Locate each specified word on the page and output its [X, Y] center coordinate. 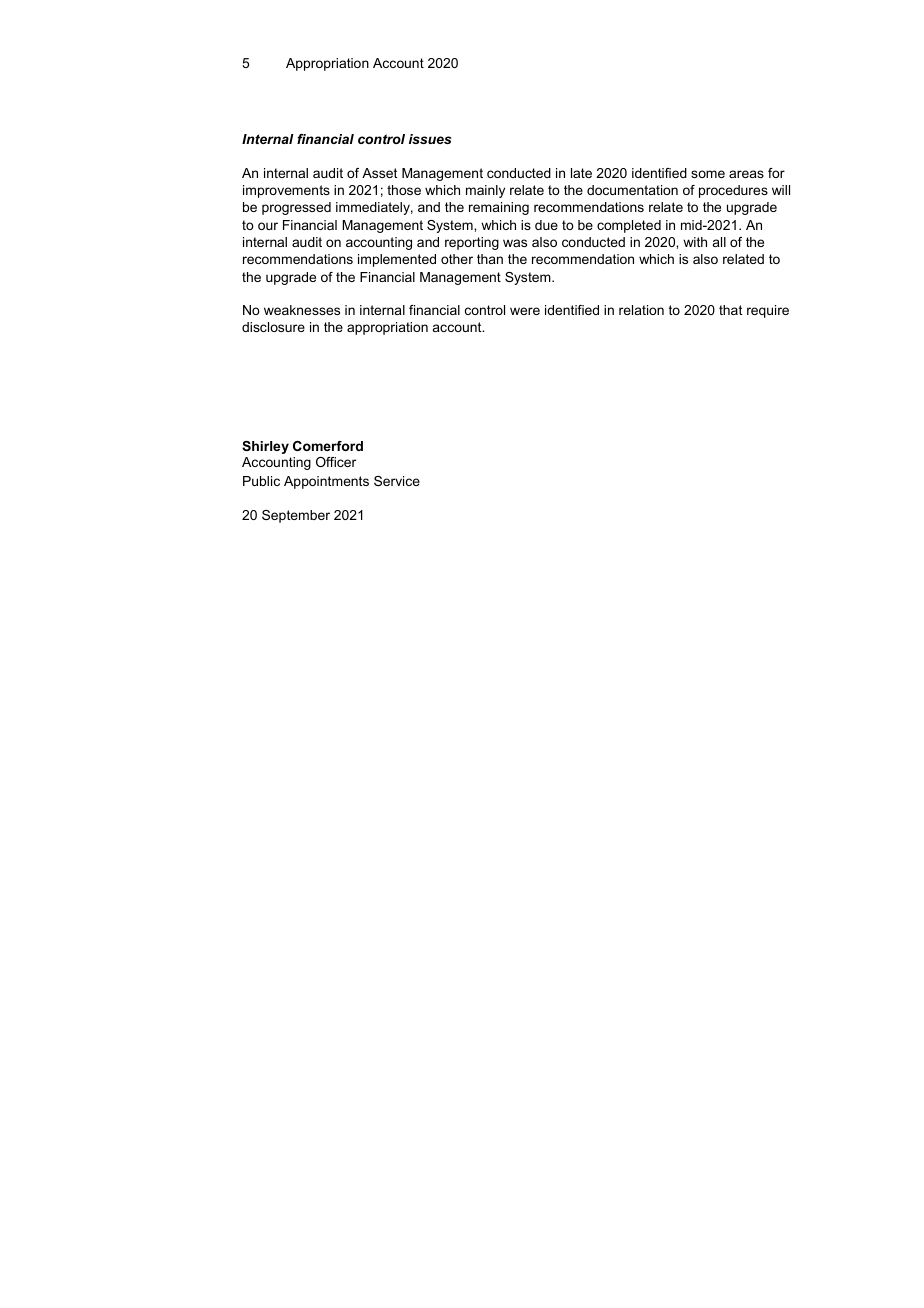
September [296, 516]
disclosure [273, 327]
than [490, 259]
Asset [379, 173]
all [719, 242]
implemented [397, 260]
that [730, 310]
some [708, 174]
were [525, 311]
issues [430, 139]
